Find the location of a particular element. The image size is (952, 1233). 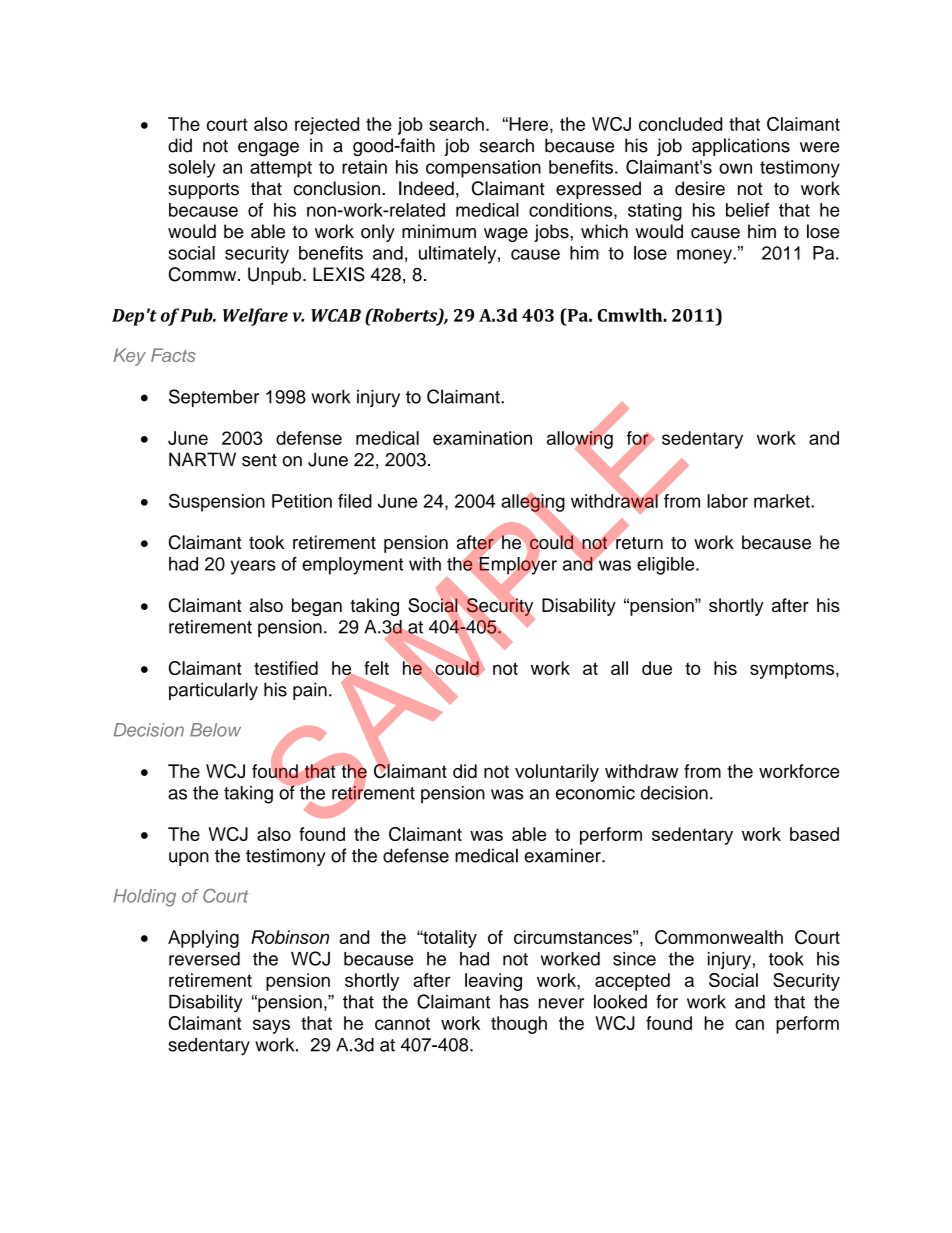

applications is located at coordinates (741, 147).
